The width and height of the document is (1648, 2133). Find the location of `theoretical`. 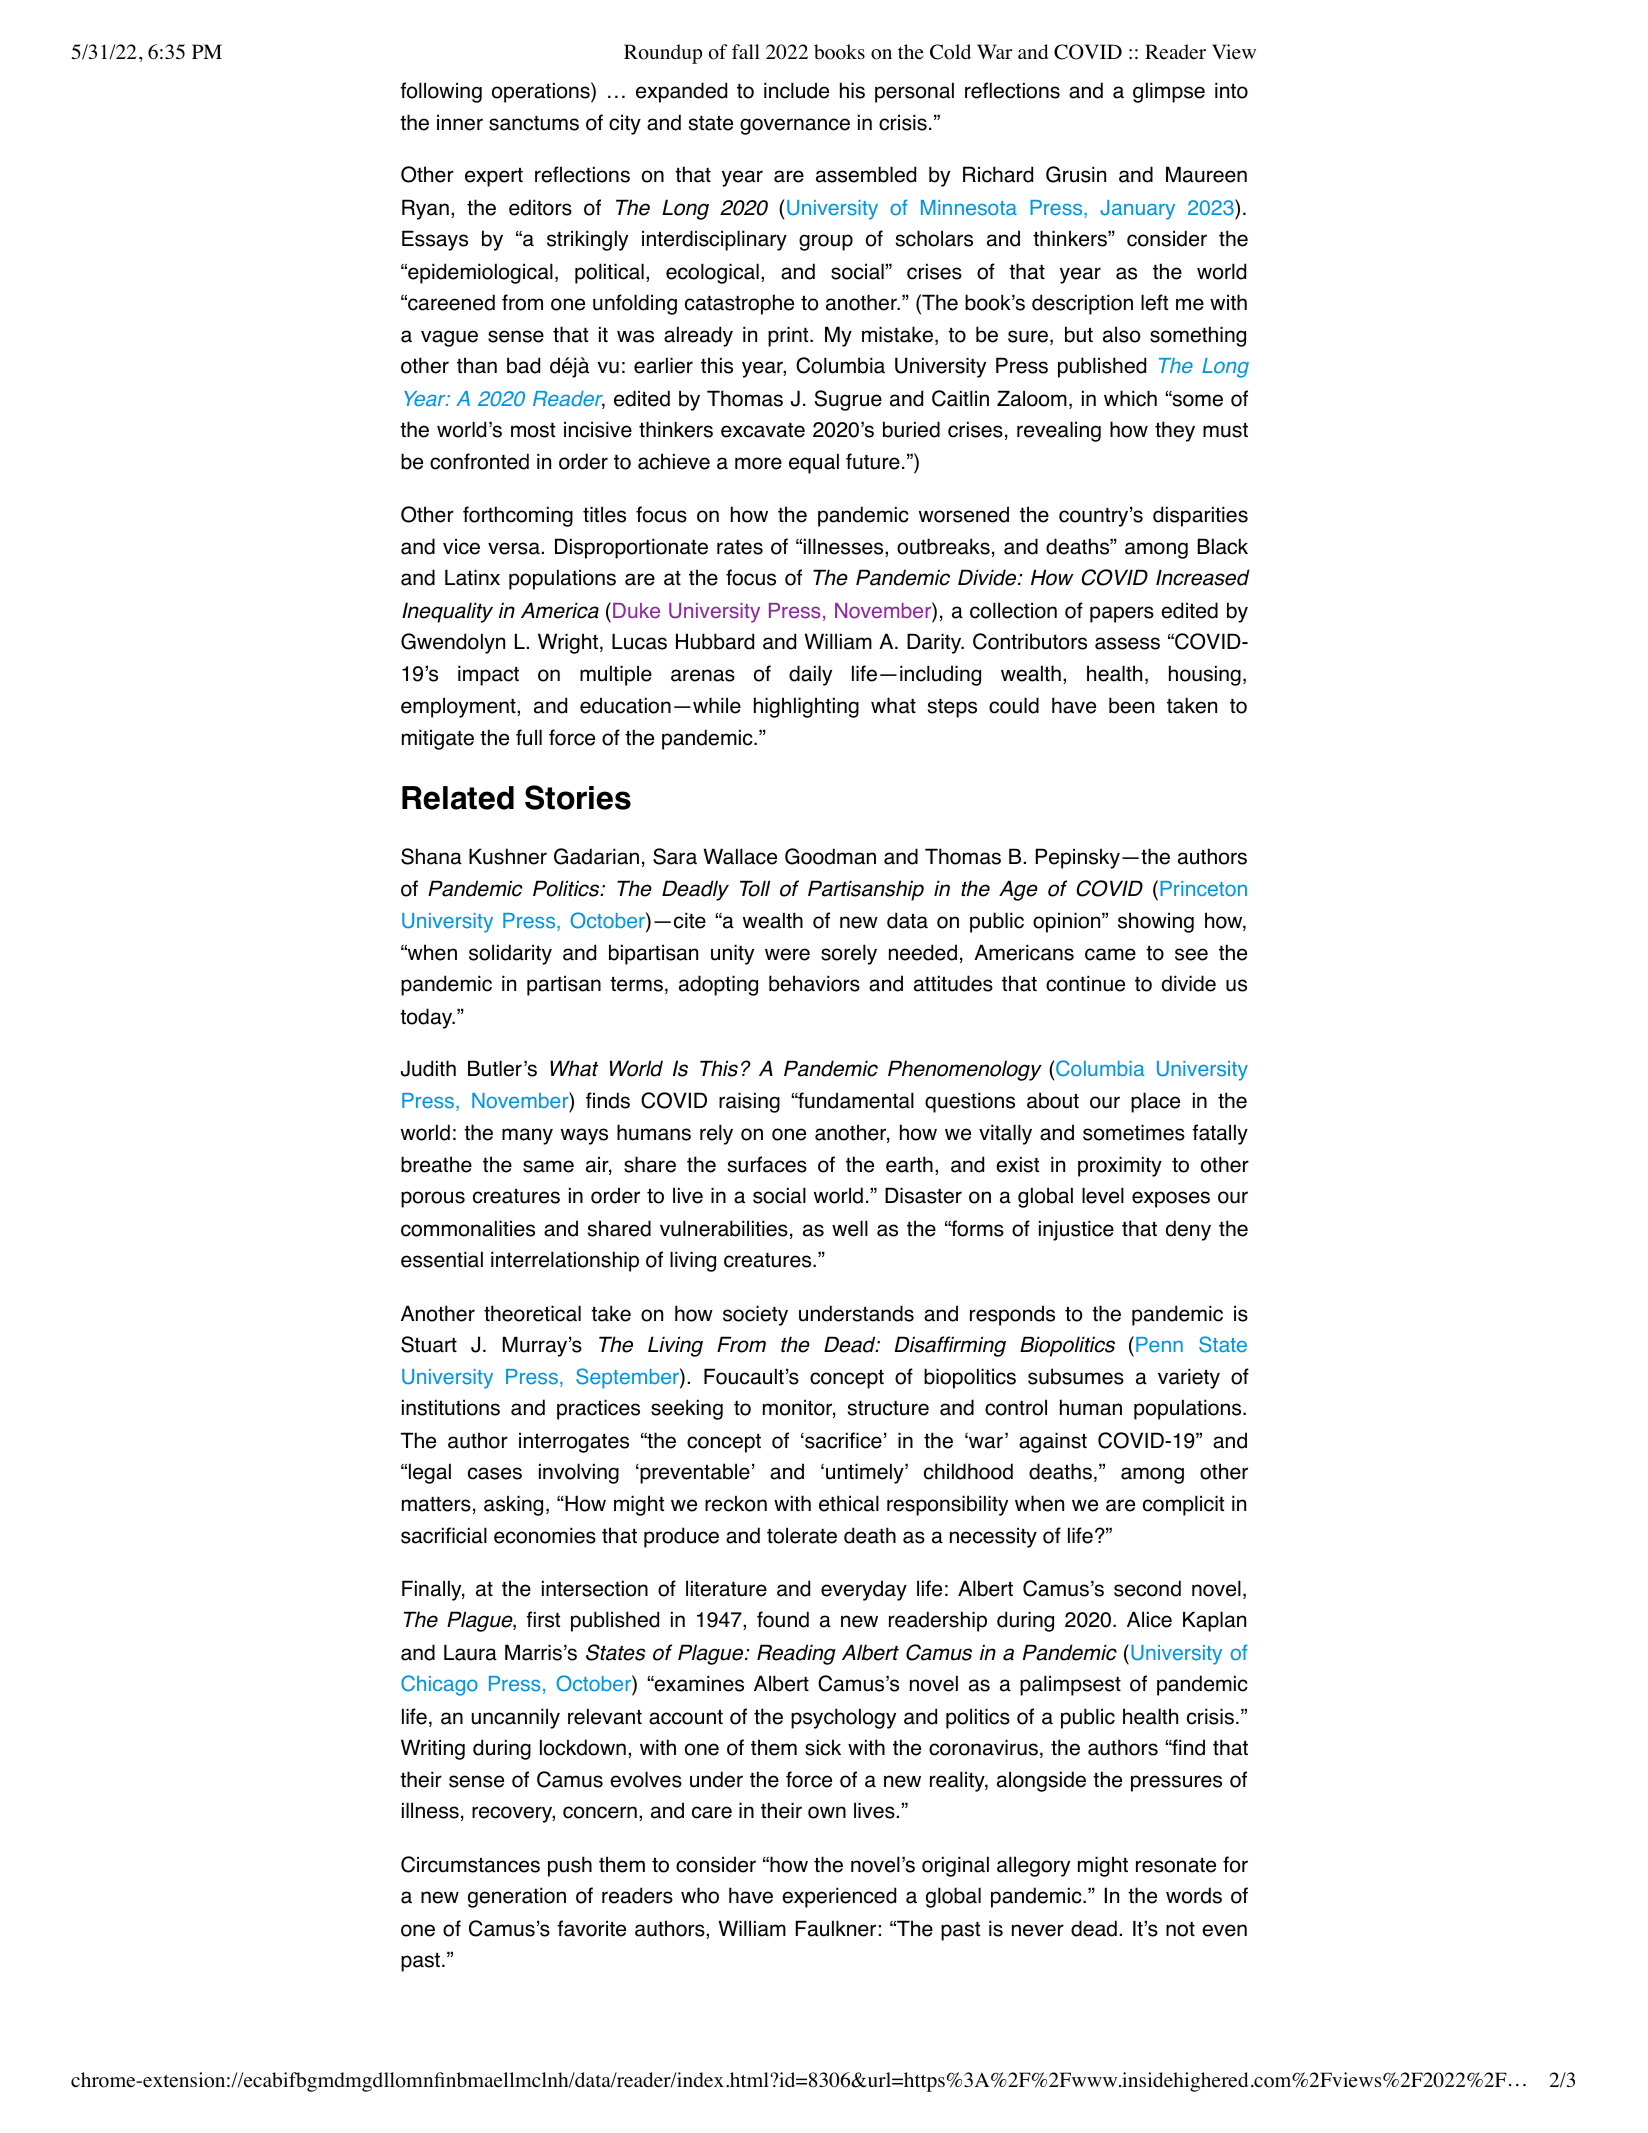

theoretical is located at coordinates (532, 1313).
